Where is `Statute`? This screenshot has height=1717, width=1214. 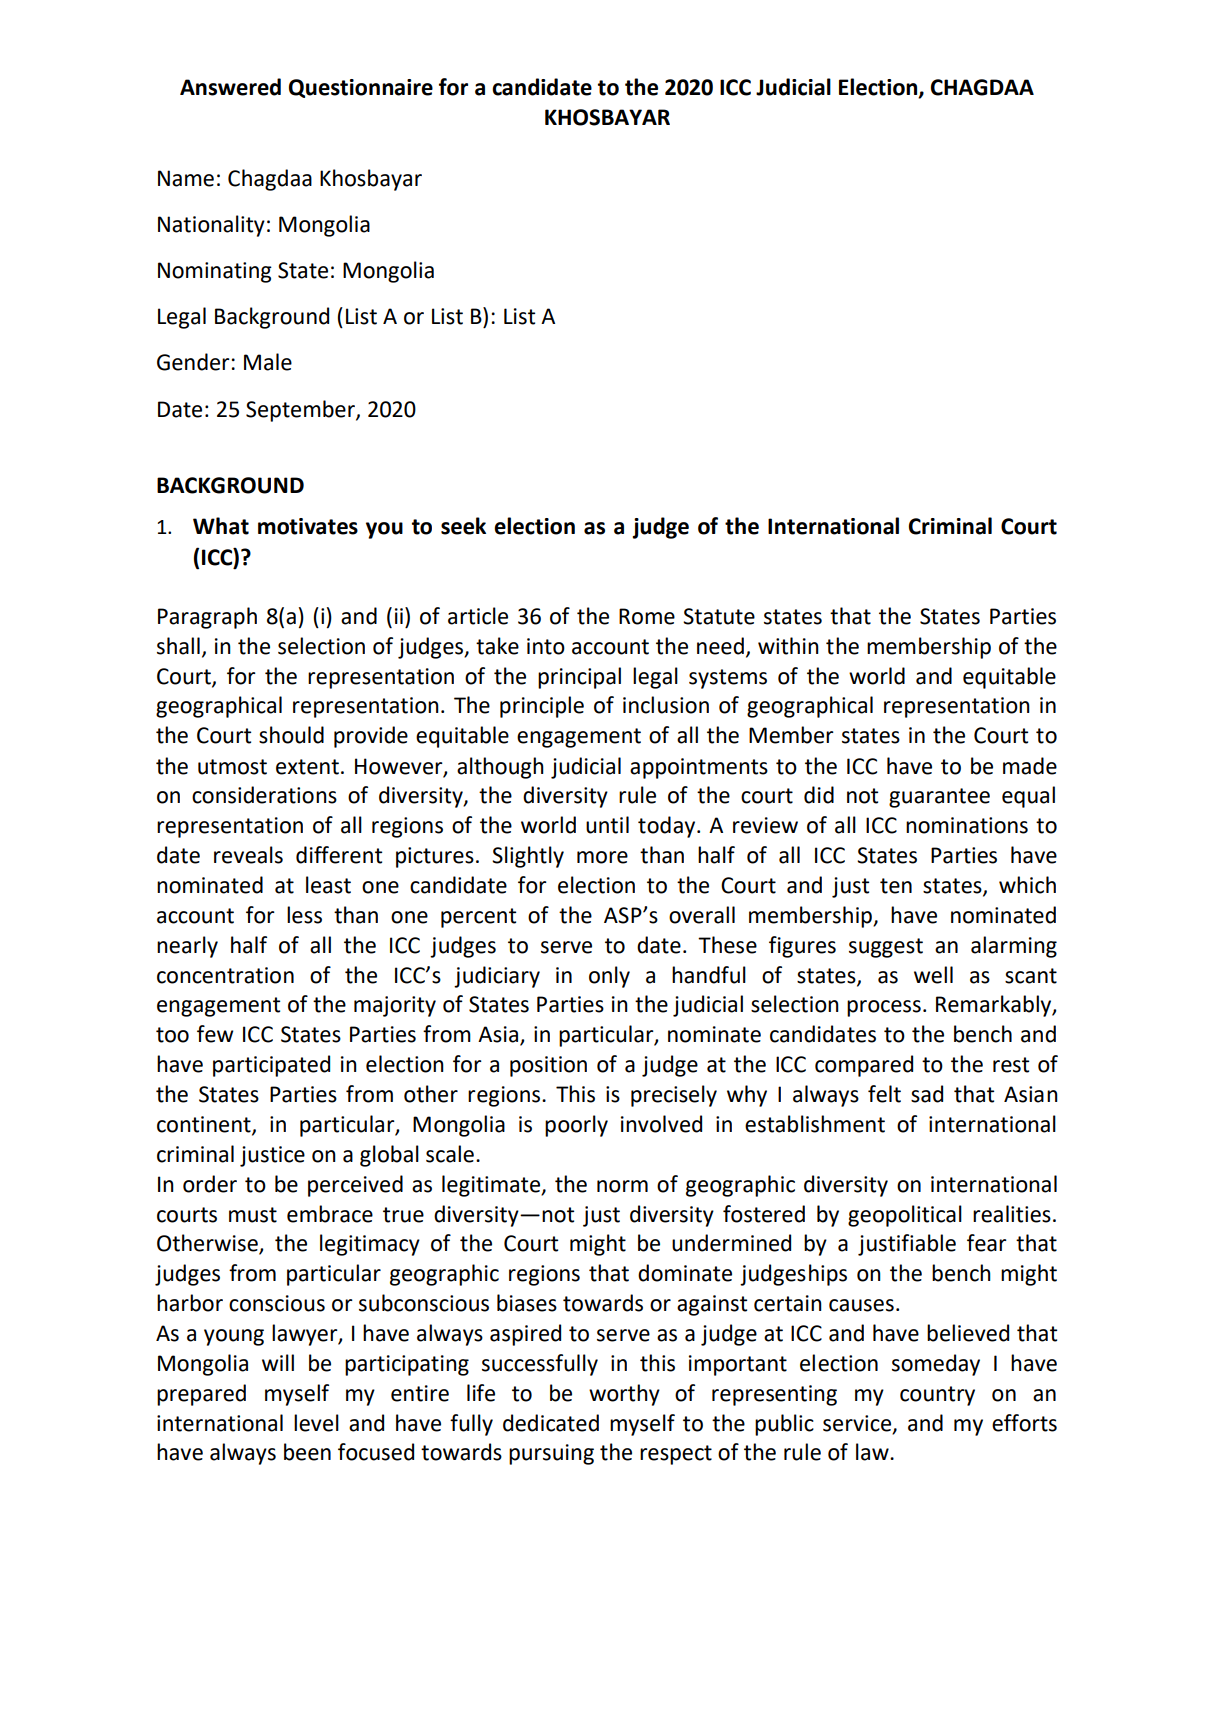
Statute is located at coordinates (719, 616).
